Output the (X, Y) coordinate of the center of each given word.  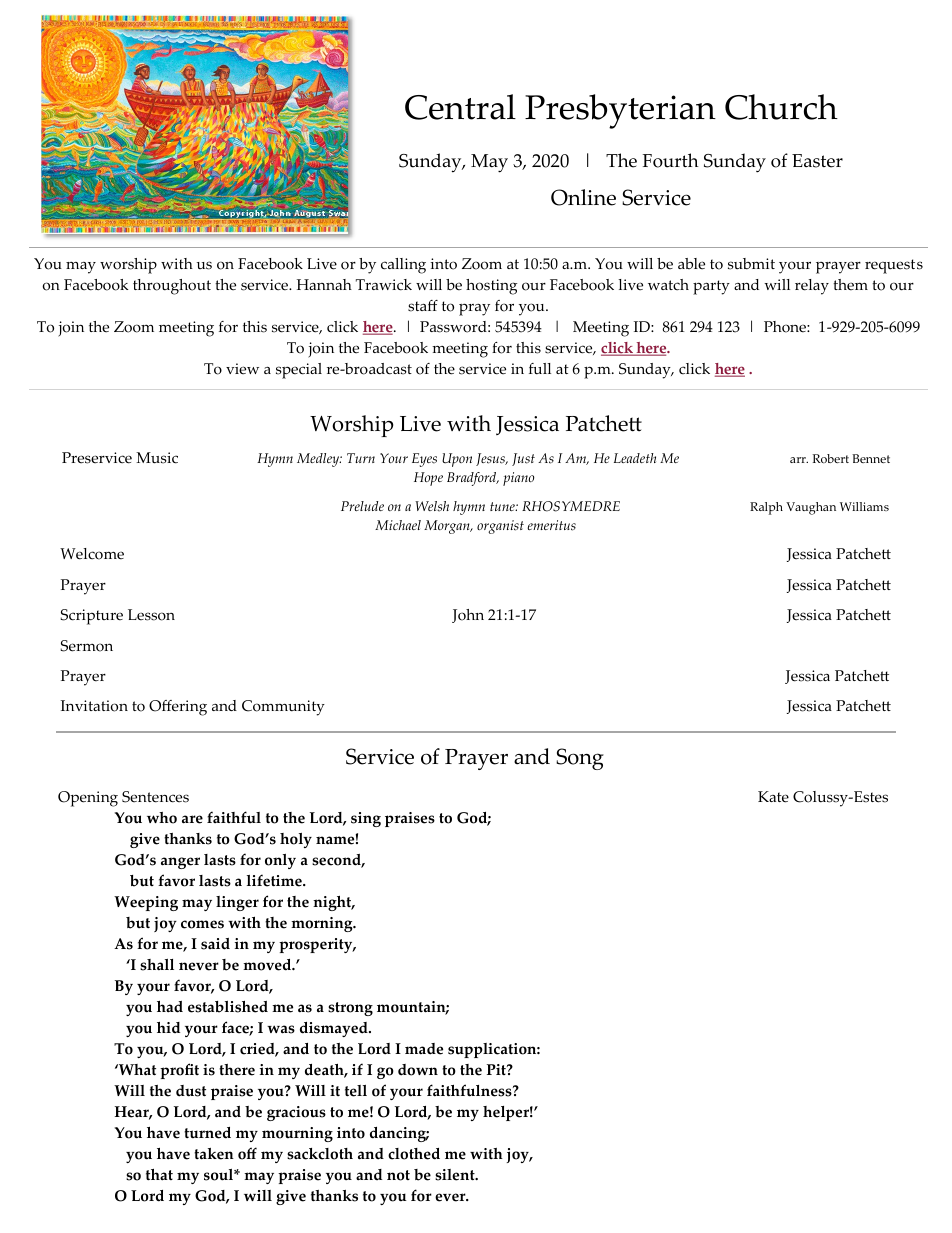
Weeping (146, 903)
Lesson (151, 615)
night (333, 903)
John (468, 616)
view (242, 369)
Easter (817, 161)
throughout (172, 287)
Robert (830, 458)
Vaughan (811, 508)
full (540, 369)
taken (214, 1154)
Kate (773, 797)
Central (460, 107)
